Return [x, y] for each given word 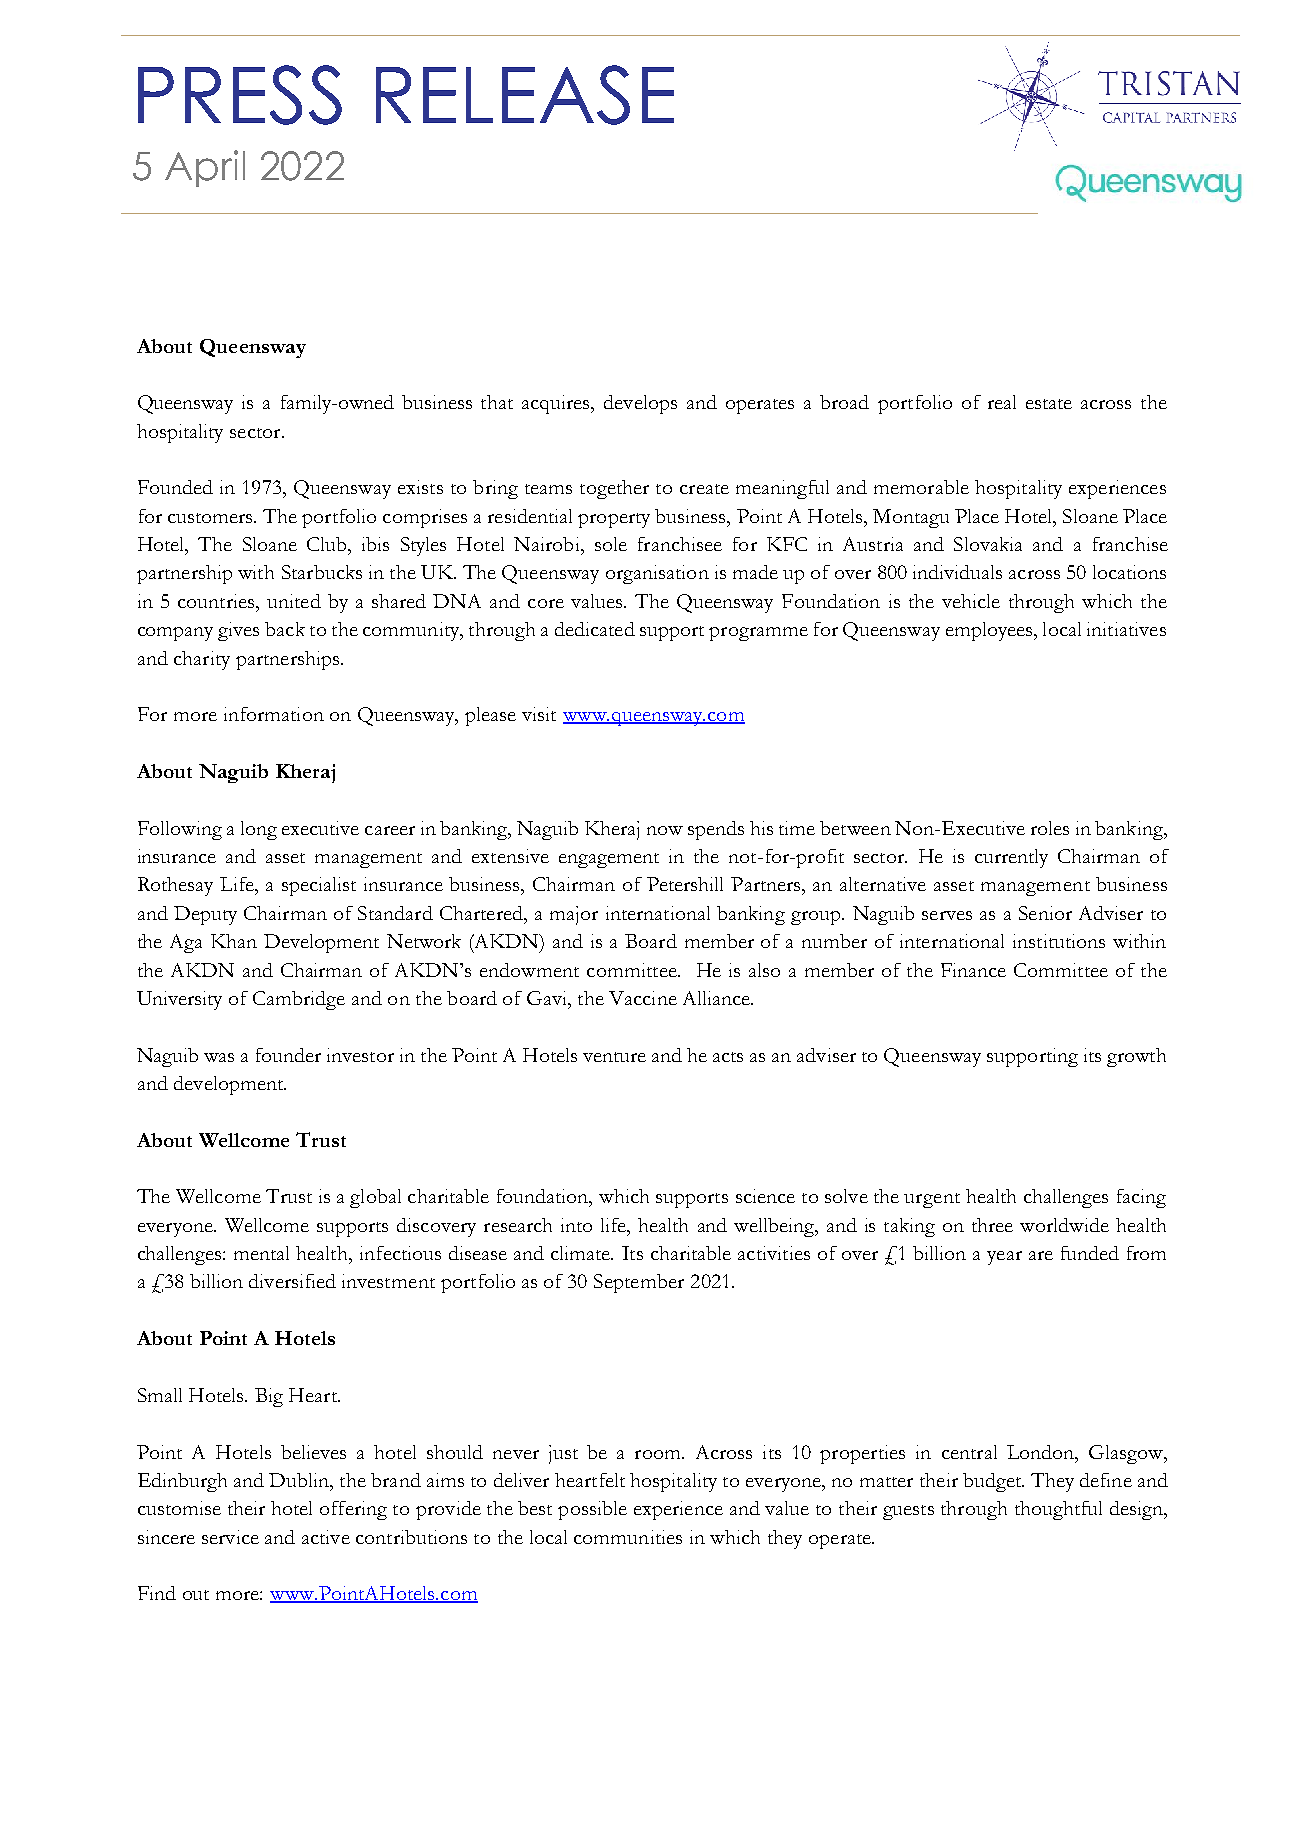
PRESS [240, 95]
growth [1136, 1057]
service [230, 1537]
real [1002, 402]
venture [614, 1057]
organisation [657, 574]
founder [288, 1055]
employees [990, 631]
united [294, 601]
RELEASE [525, 95]
